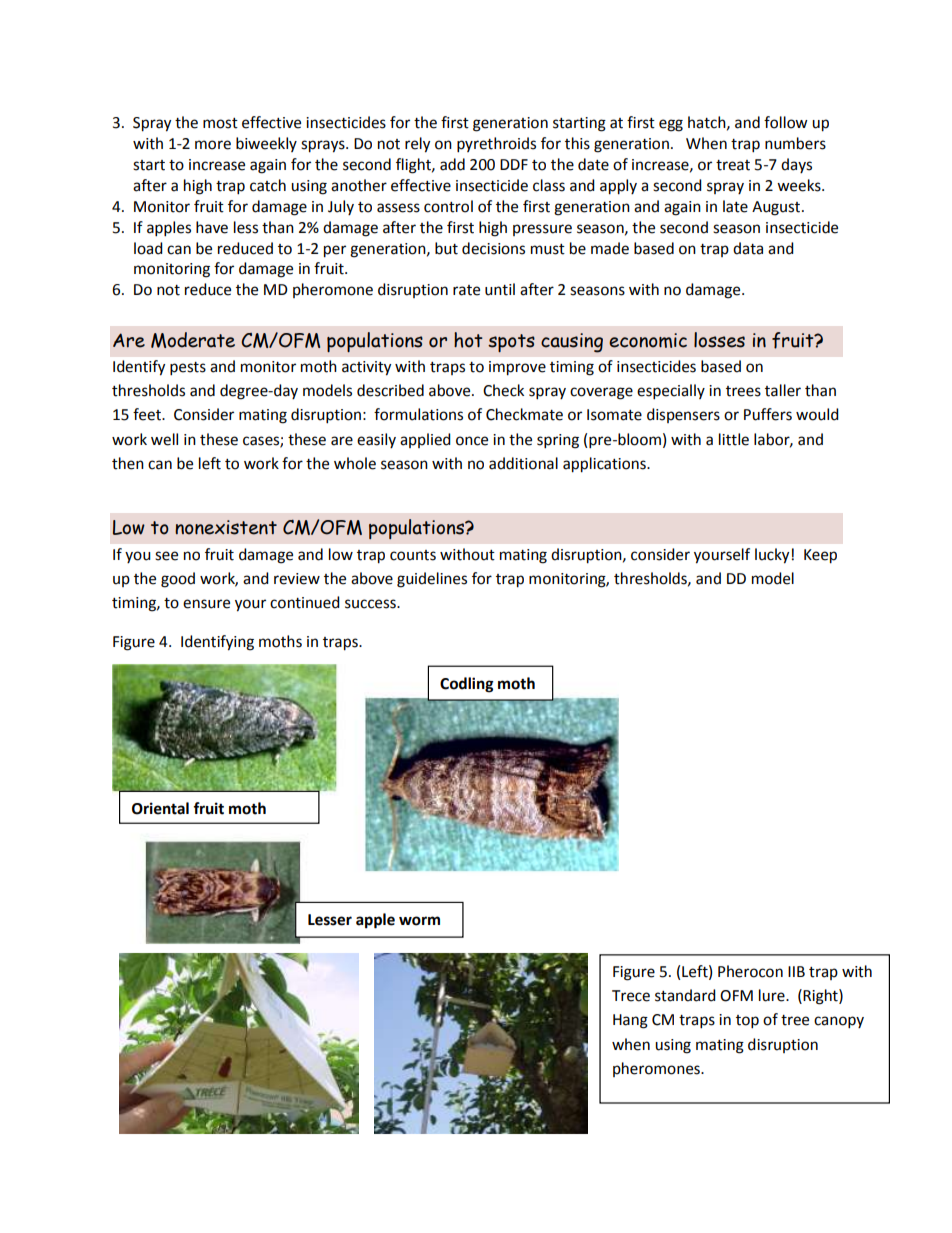 This page has width=952, height=1233. What do you see at coordinates (178, 580) in the page?
I see `good` at bounding box center [178, 580].
